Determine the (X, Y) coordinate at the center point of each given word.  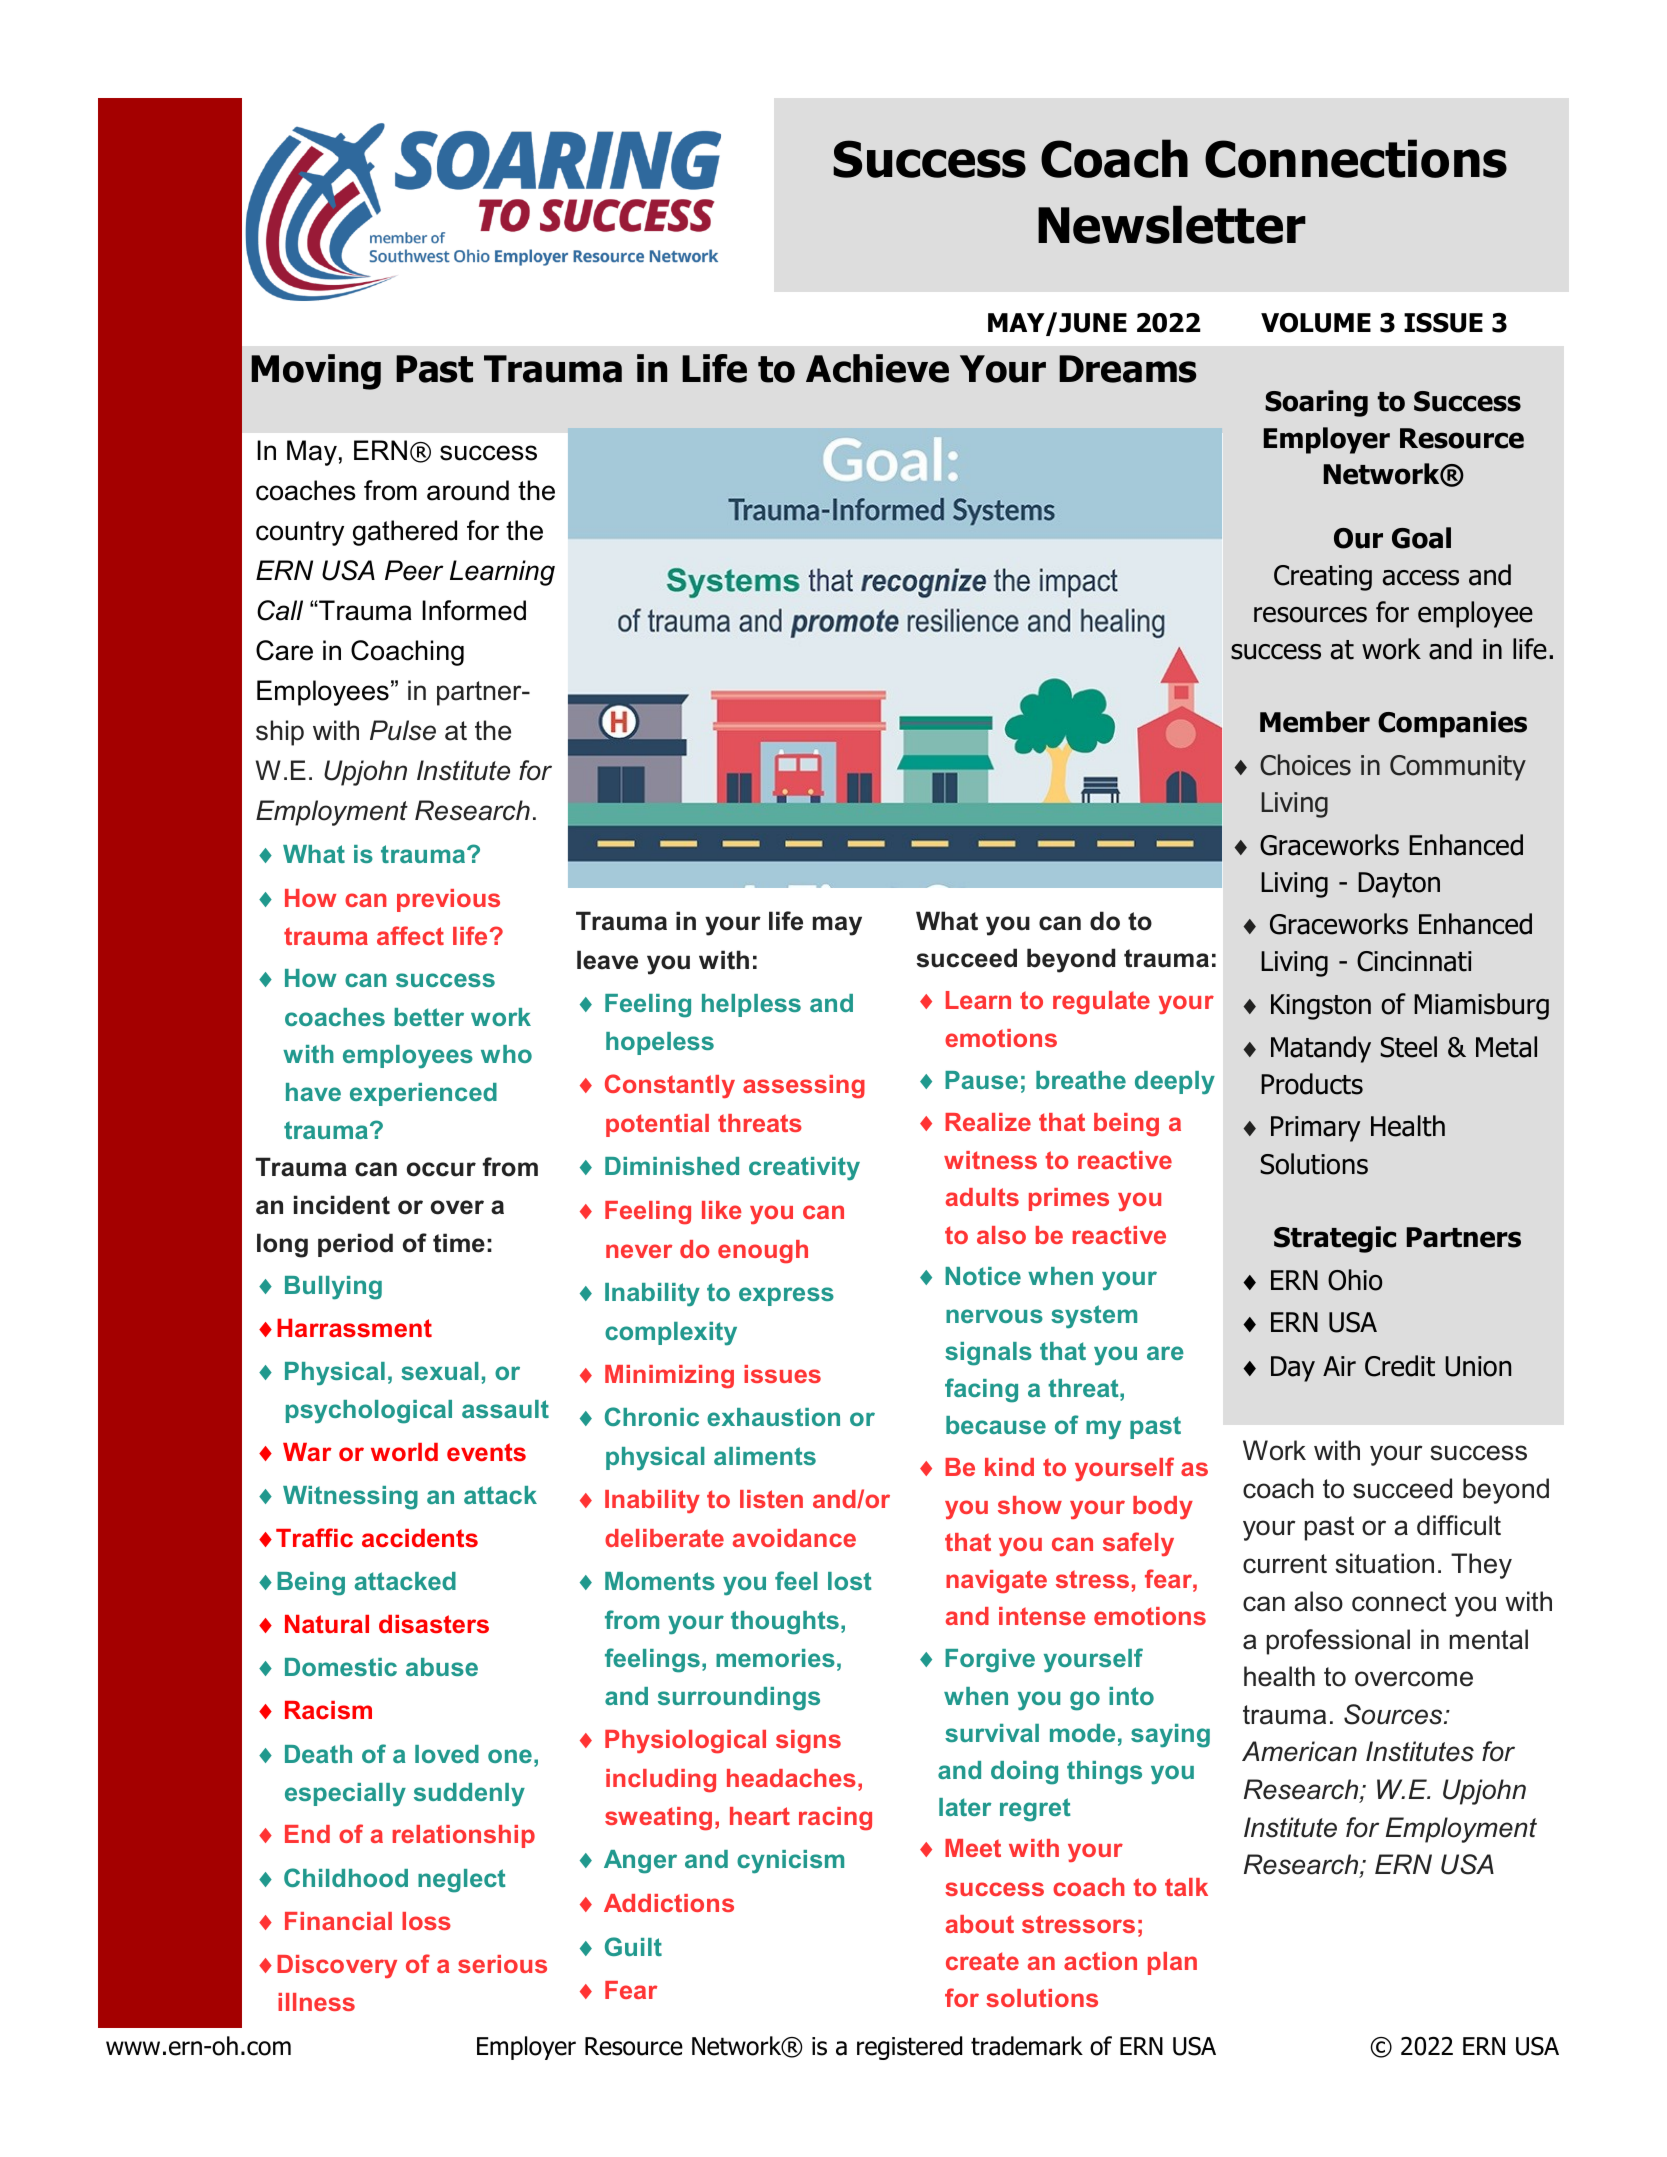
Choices (1305, 765)
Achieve (877, 368)
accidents (420, 1538)
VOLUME (1316, 323)
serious (502, 1964)
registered (909, 2048)
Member (1315, 722)
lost (849, 1581)
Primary (1316, 1129)
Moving (316, 372)
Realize (988, 1122)
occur (441, 1169)
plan (1172, 1963)
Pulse (403, 730)
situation (1384, 1563)
